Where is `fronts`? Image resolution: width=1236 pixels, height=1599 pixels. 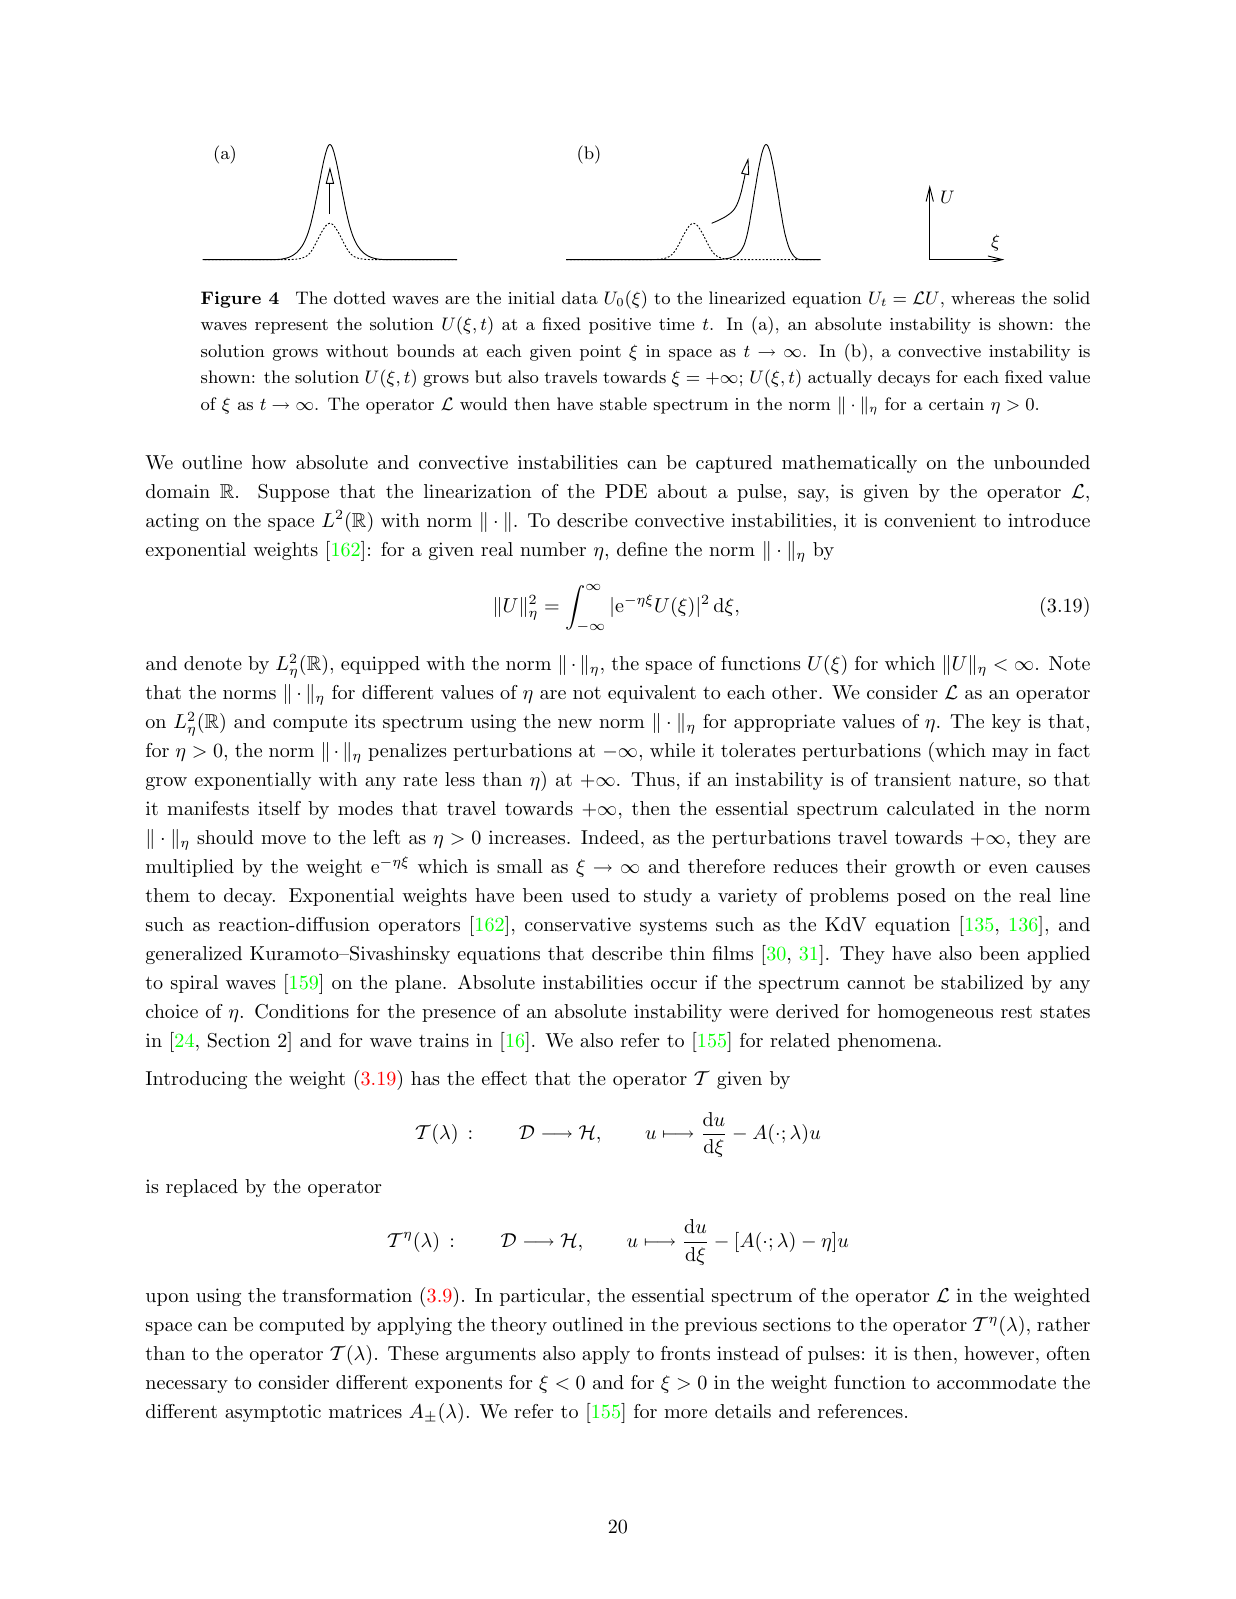
fronts is located at coordinates (685, 1353).
